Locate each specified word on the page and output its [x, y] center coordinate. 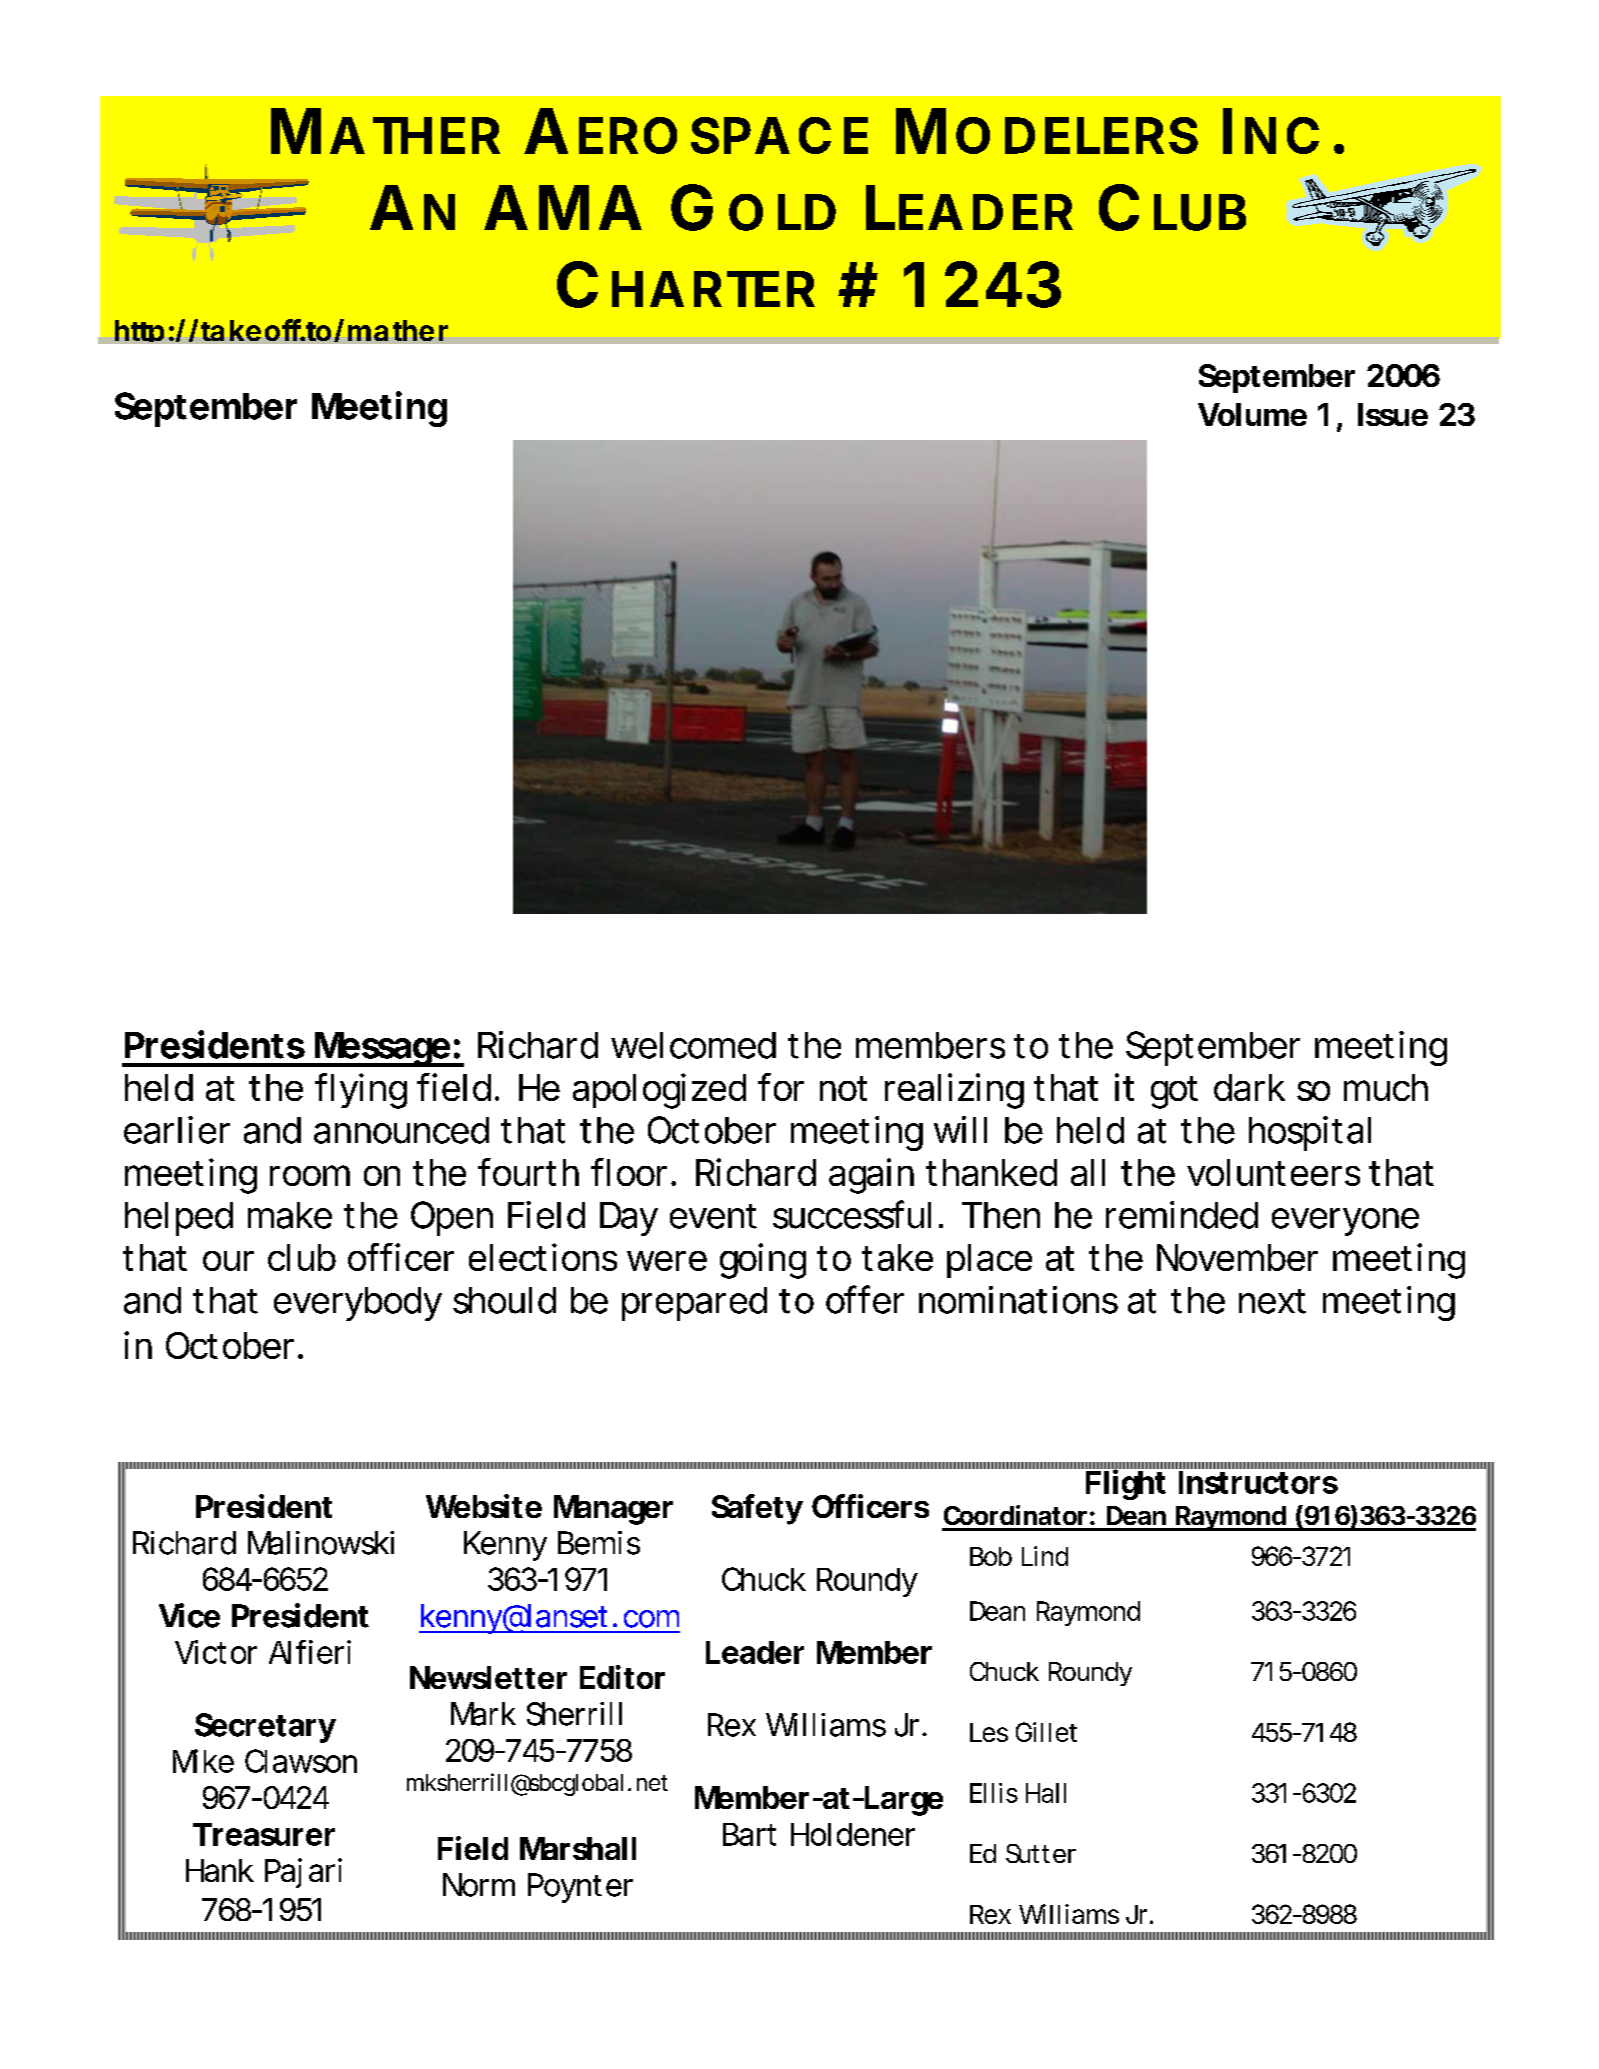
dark [1249, 1087]
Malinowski [321, 1543]
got [1174, 1092]
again [871, 1176]
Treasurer [264, 1834]
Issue [1393, 414]
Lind [1045, 1556]
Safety [757, 1509]
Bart [749, 1834]
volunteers [1273, 1172]
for [781, 1087]
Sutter [1041, 1853]
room [310, 1175]
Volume [1252, 414]
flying [361, 1091]
